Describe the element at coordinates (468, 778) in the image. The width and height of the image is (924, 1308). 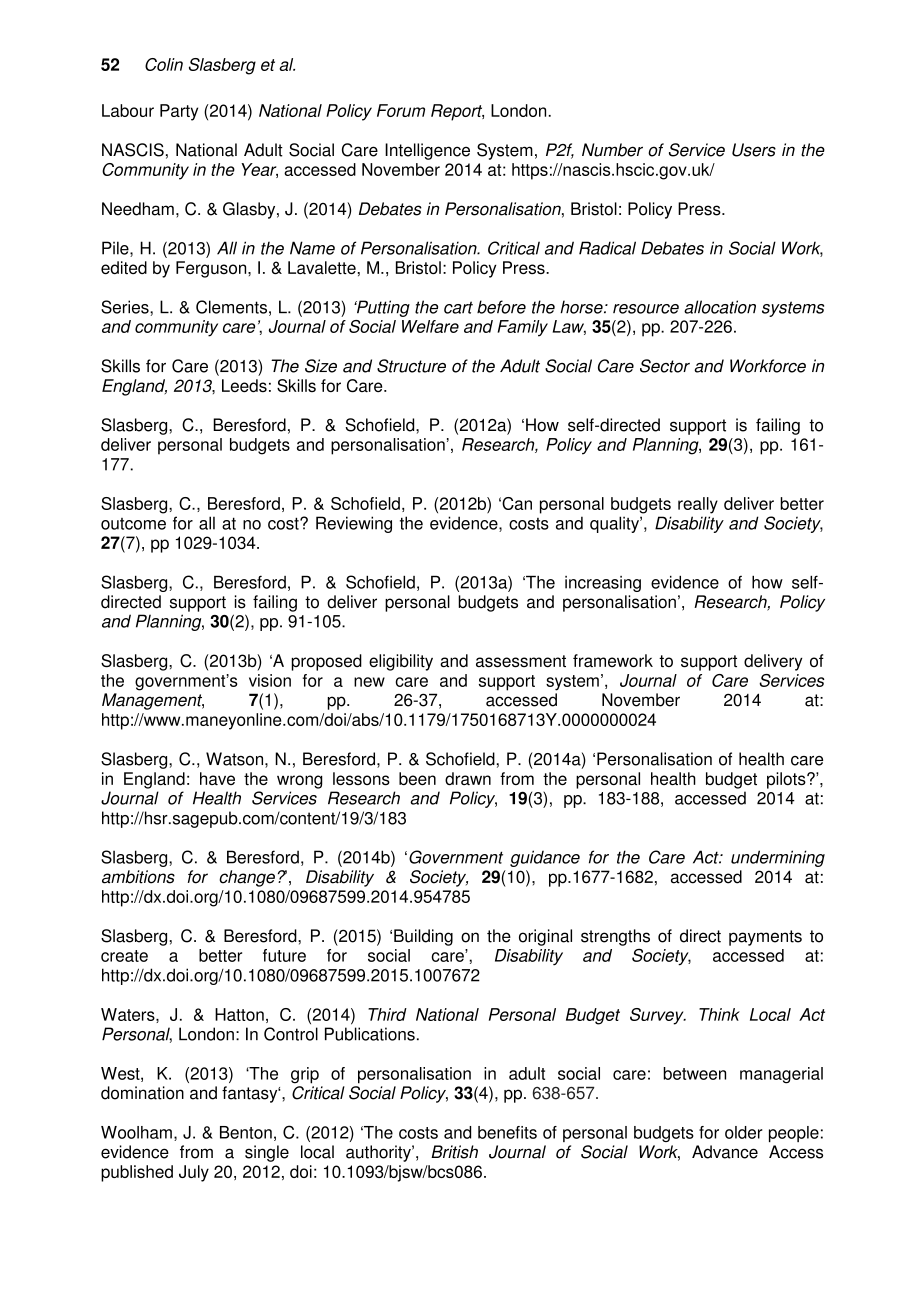
I see `drawn` at that location.
